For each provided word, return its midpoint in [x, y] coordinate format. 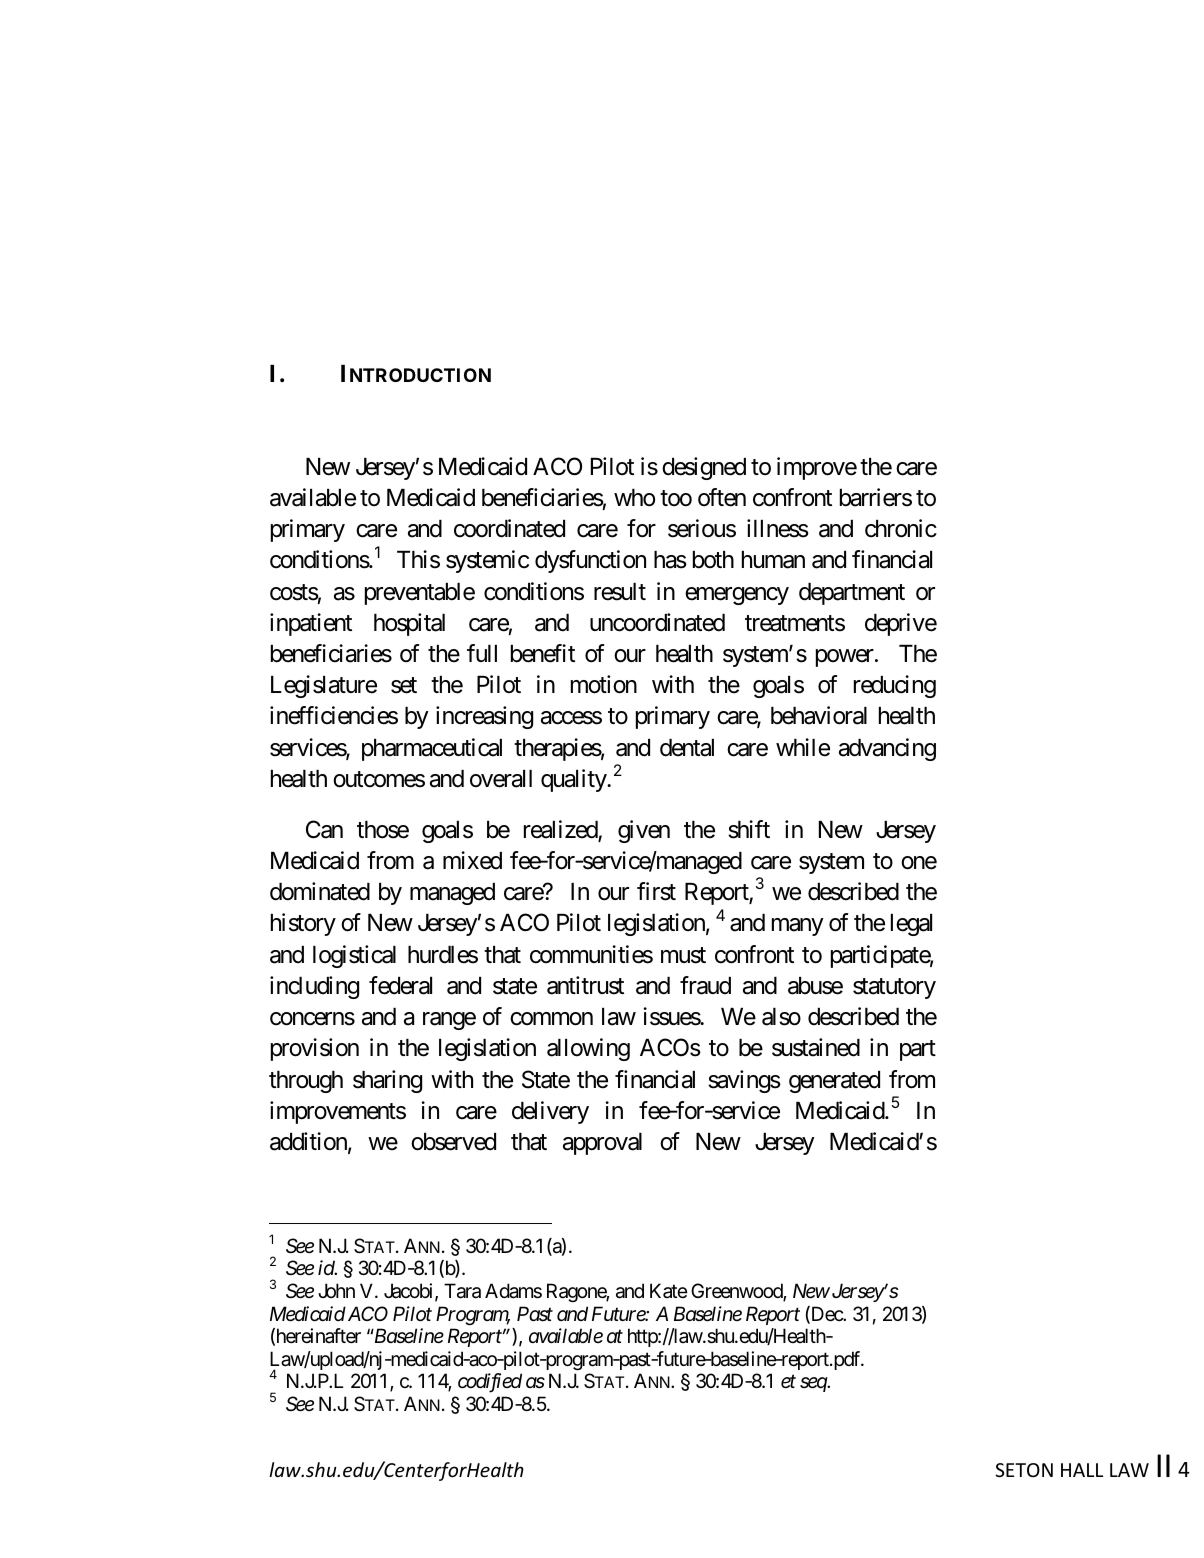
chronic [901, 528]
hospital [409, 624]
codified [490, 1383]
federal [400, 985]
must [683, 955]
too [676, 498]
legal [911, 925]
